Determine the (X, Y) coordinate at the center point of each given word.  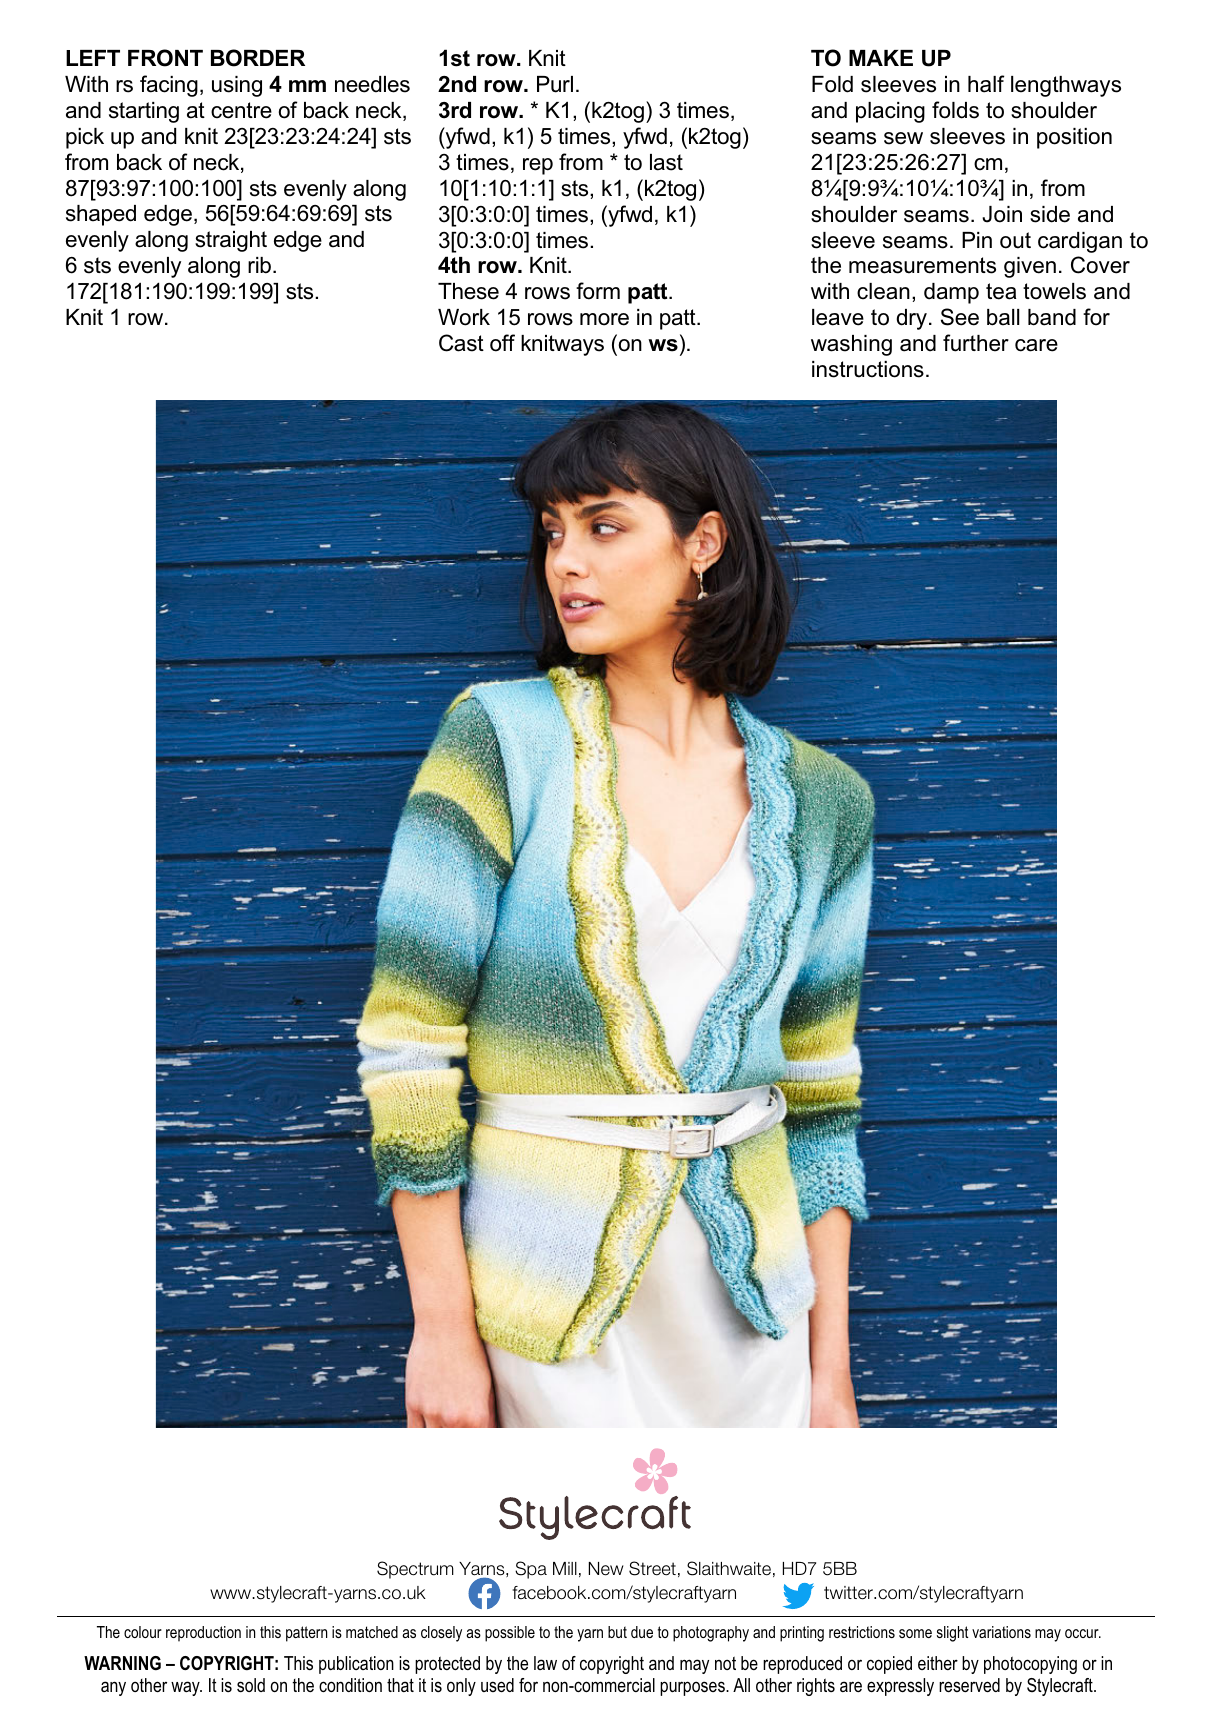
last (666, 162)
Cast (461, 343)
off (502, 343)
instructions (868, 369)
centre (241, 110)
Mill (565, 1568)
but (617, 1632)
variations (1001, 1632)
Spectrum (415, 1570)
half (986, 84)
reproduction (203, 1634)
